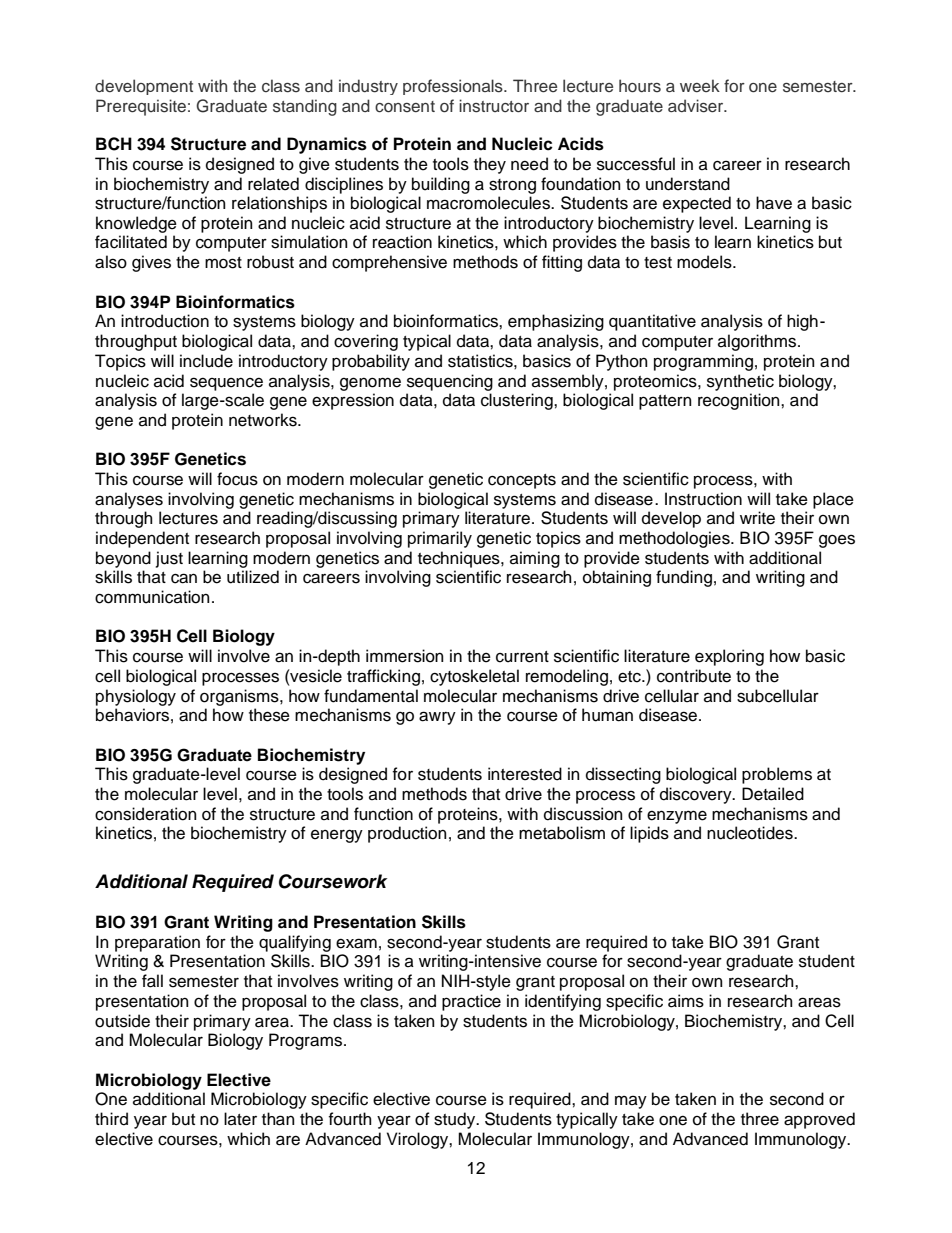 The image size is (952, 1233). Describe the element at coordinates (729, 657) in the screenshot. I see `exploring` at that location.
